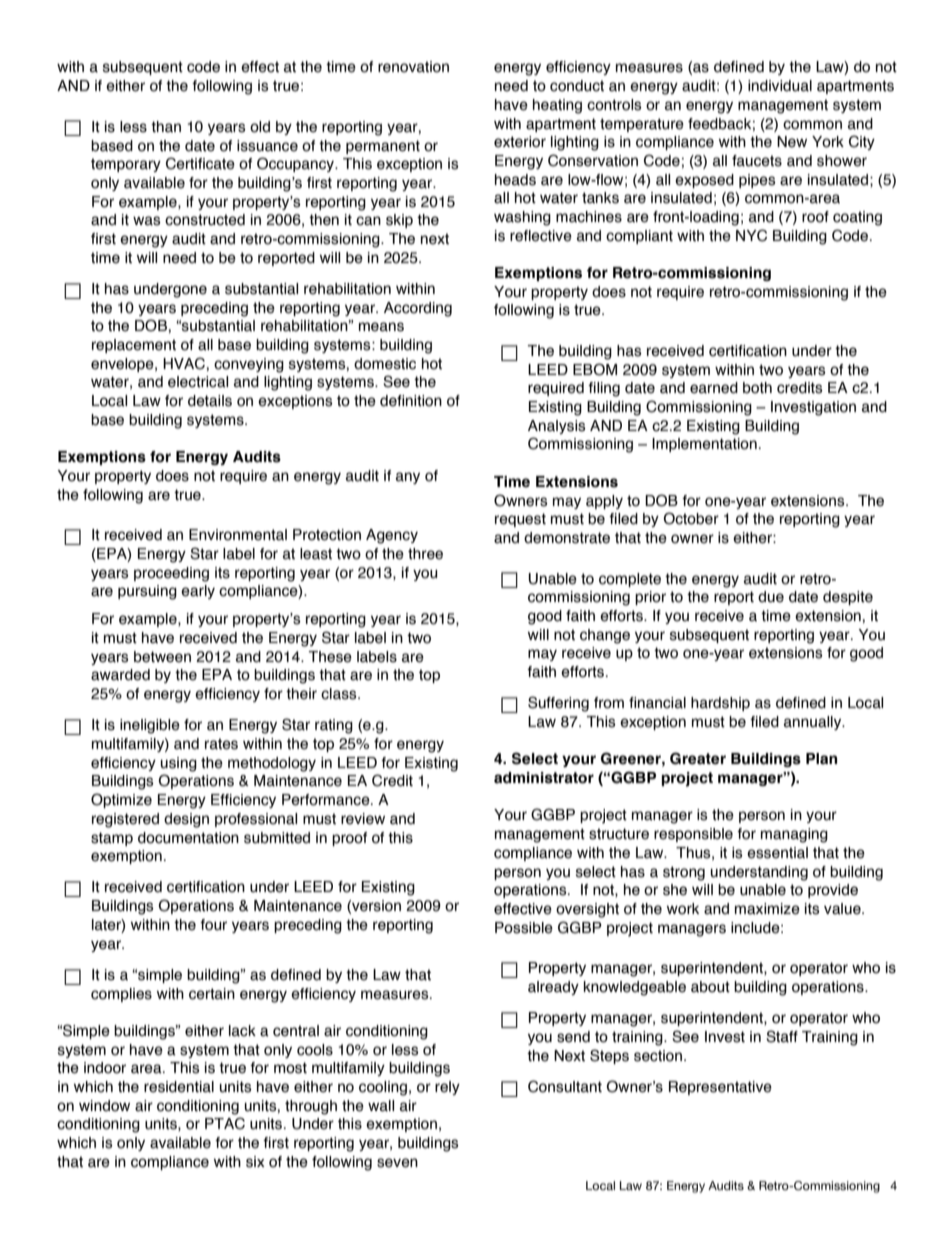  What do you see at coordinates (771, 597) in the image?
I see `due` at bounding box center [771, 597].
